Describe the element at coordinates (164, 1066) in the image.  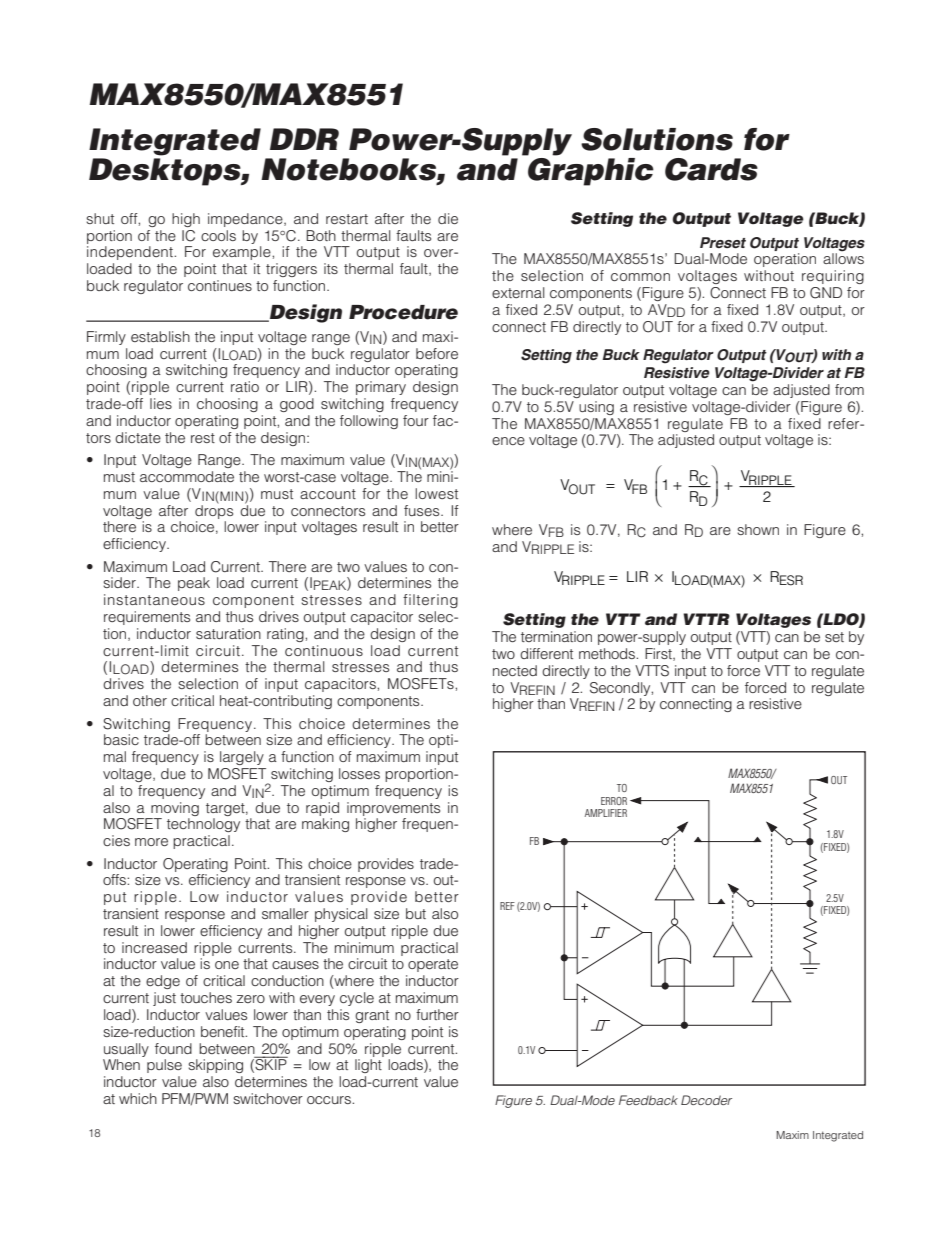
I see `pulse` at that location.
